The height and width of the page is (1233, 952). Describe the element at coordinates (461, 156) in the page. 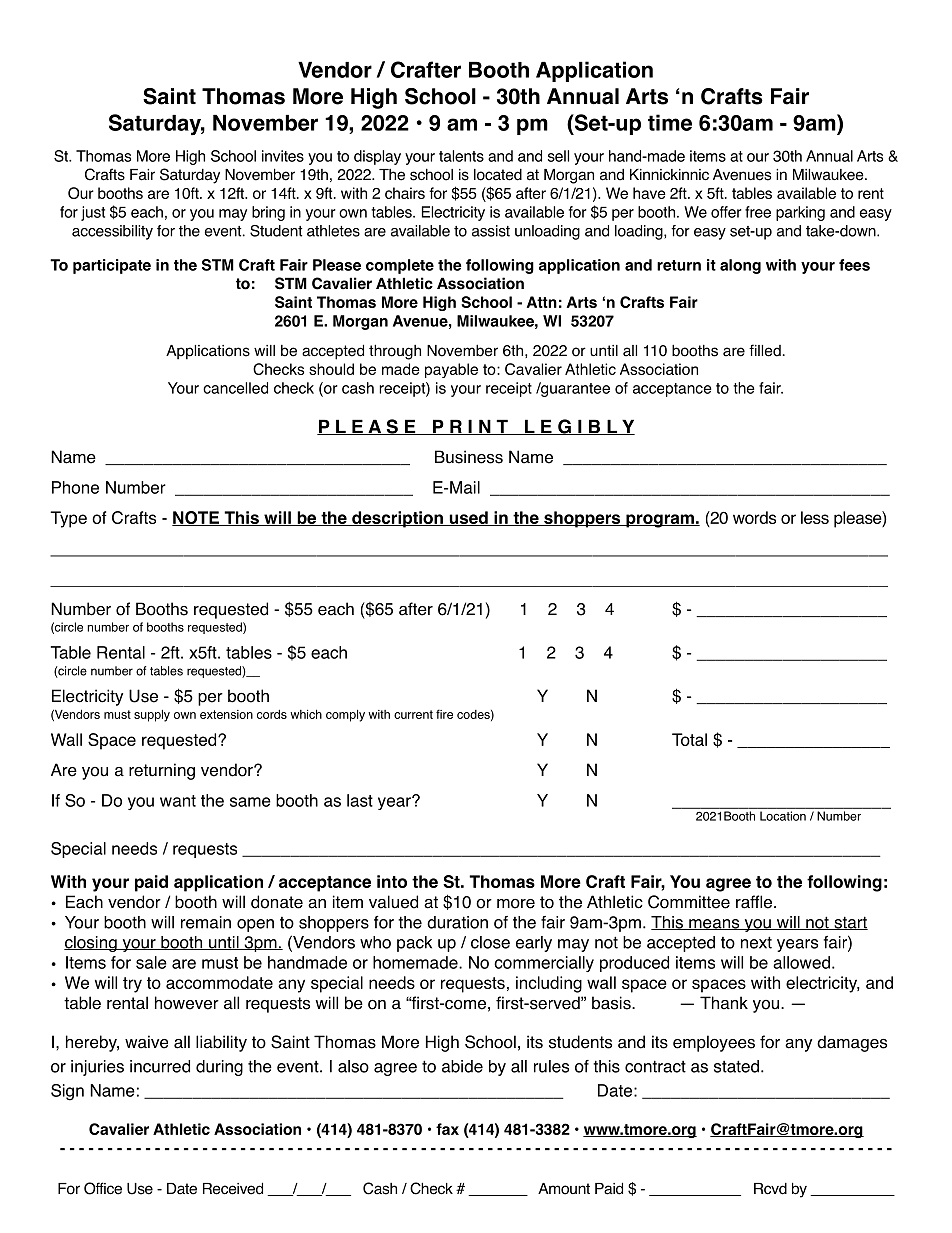

I see `talents` at that location.
